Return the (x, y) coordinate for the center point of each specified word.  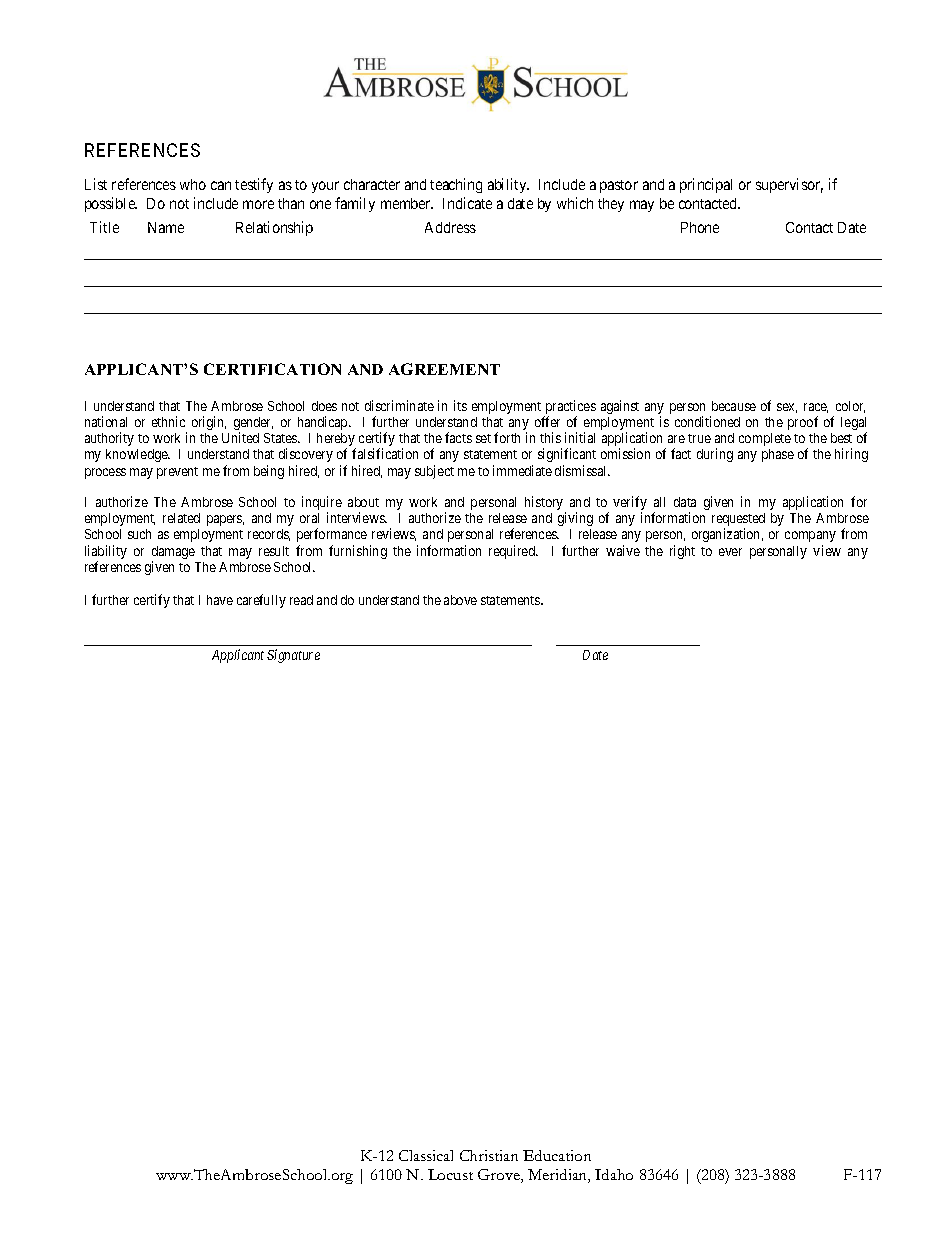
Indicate (467, 203)
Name (166, 227)
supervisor (789, 185)
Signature (293, 656)
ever (730, 552)
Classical (426, 1155)
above (460, 600)
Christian (489, 1155)
